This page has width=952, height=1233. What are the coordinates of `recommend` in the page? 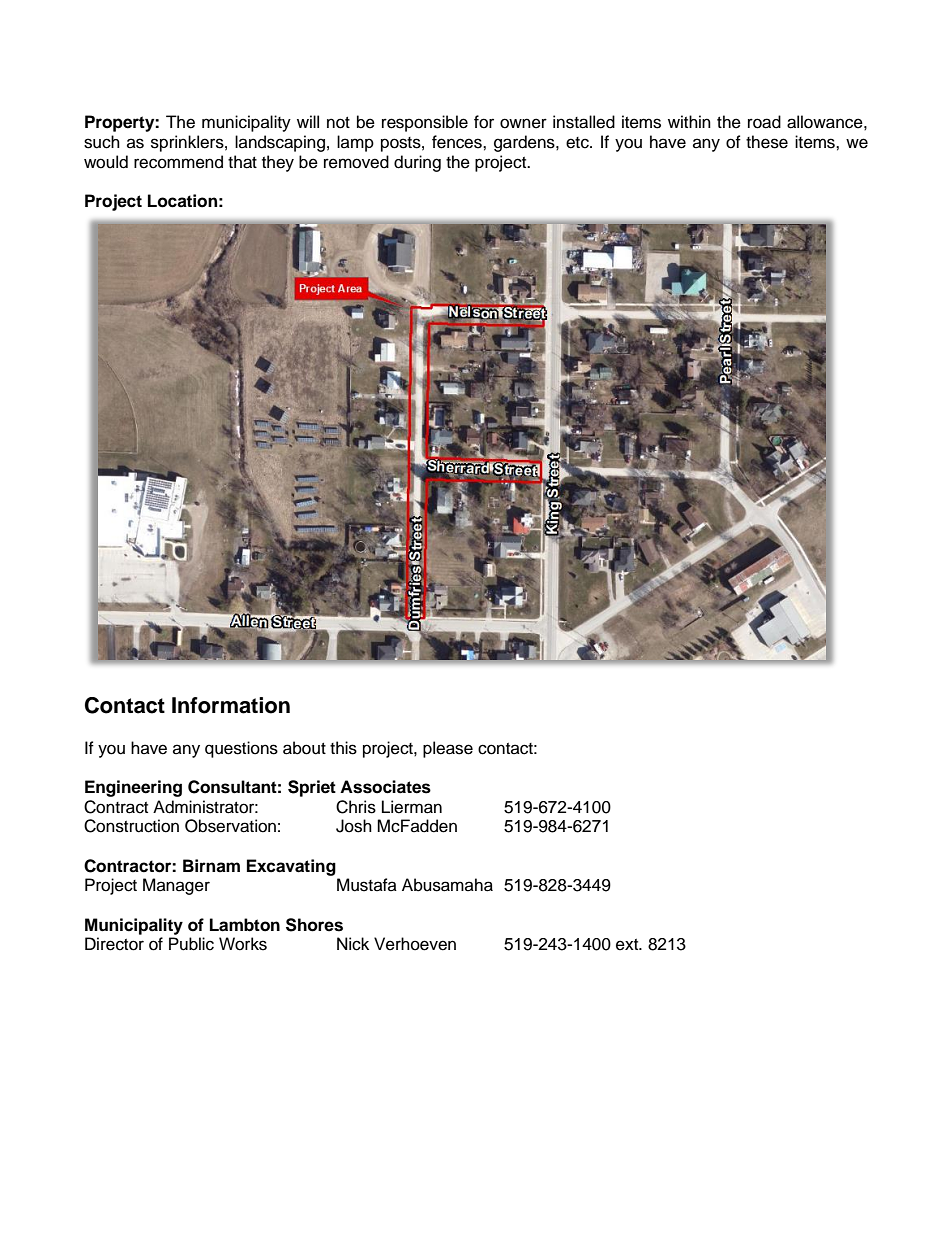 It's located at (178, 162).
